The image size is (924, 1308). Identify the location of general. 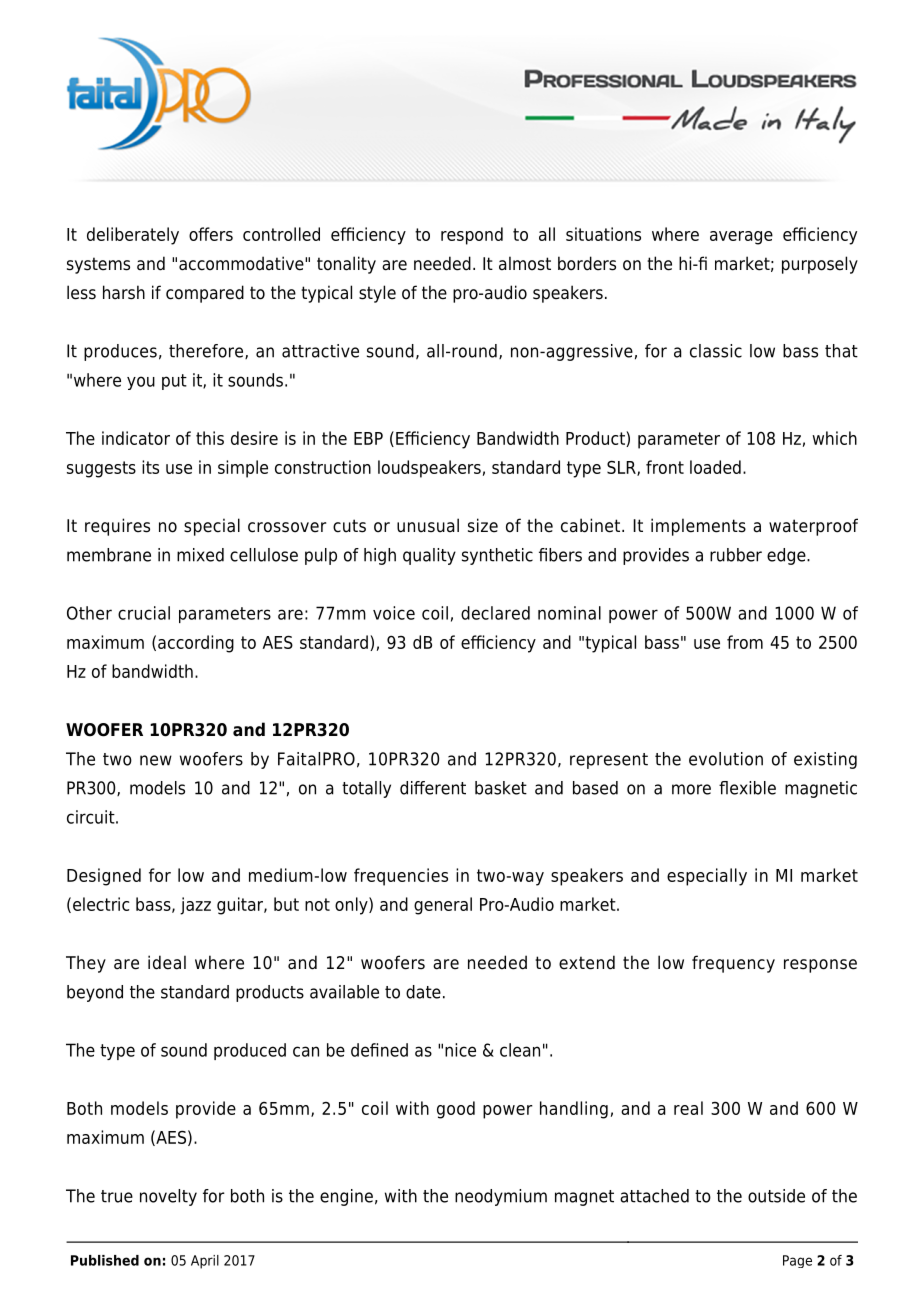
(443, 906).
